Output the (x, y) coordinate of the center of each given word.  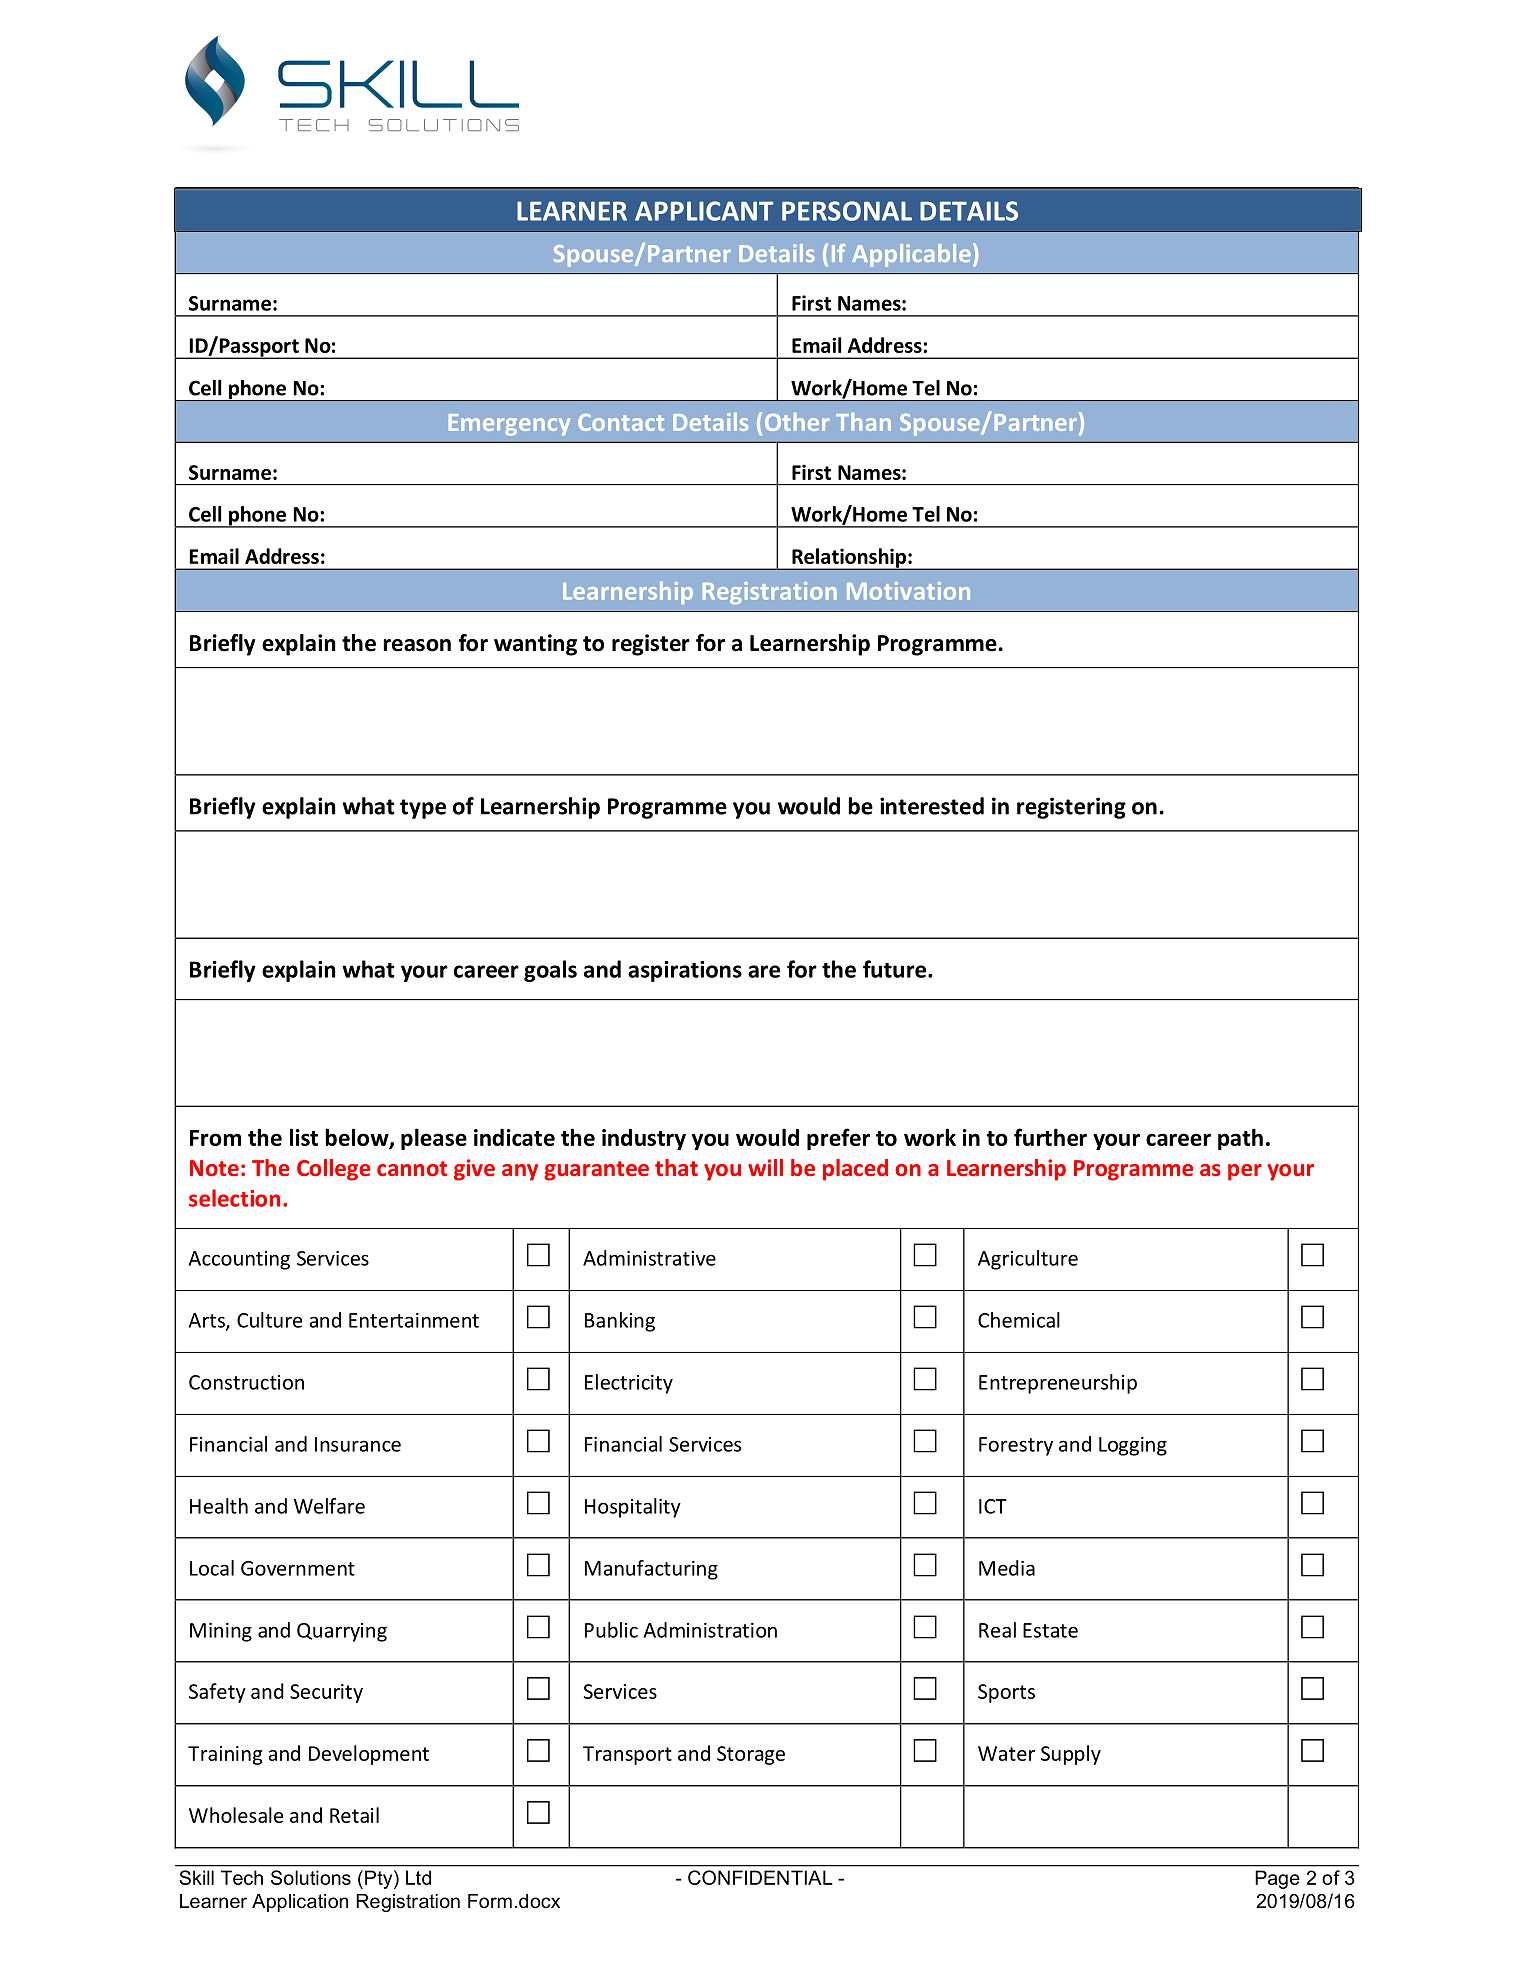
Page (1277, 1879)
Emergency (509, 425)
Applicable (911, 255)
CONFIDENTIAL (760, 1877)
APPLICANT (704, 211)
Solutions (311, 1877)
